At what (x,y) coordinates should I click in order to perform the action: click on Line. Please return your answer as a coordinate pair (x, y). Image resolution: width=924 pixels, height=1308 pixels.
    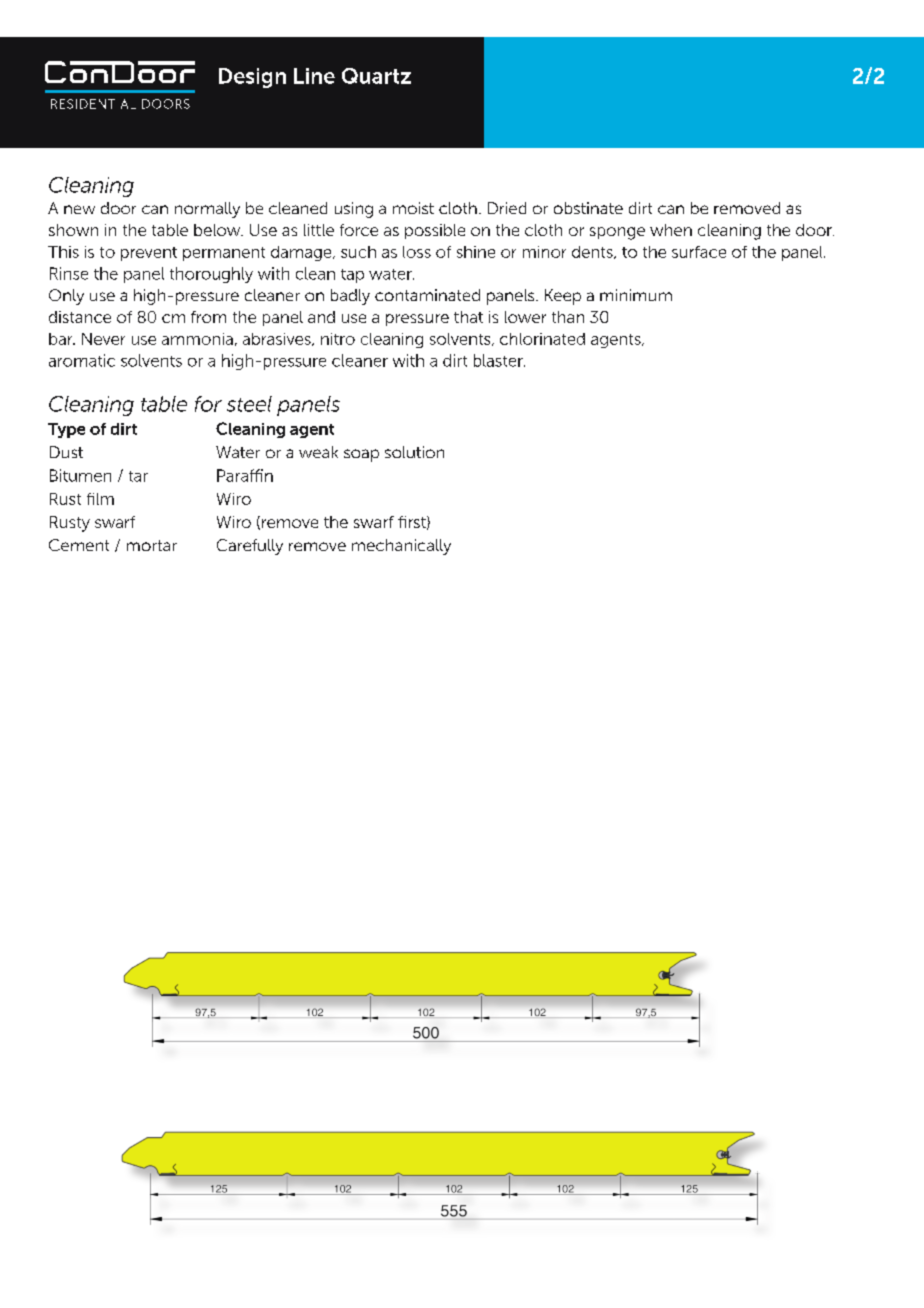
    Looking at the image, I should click on (314, 76).
